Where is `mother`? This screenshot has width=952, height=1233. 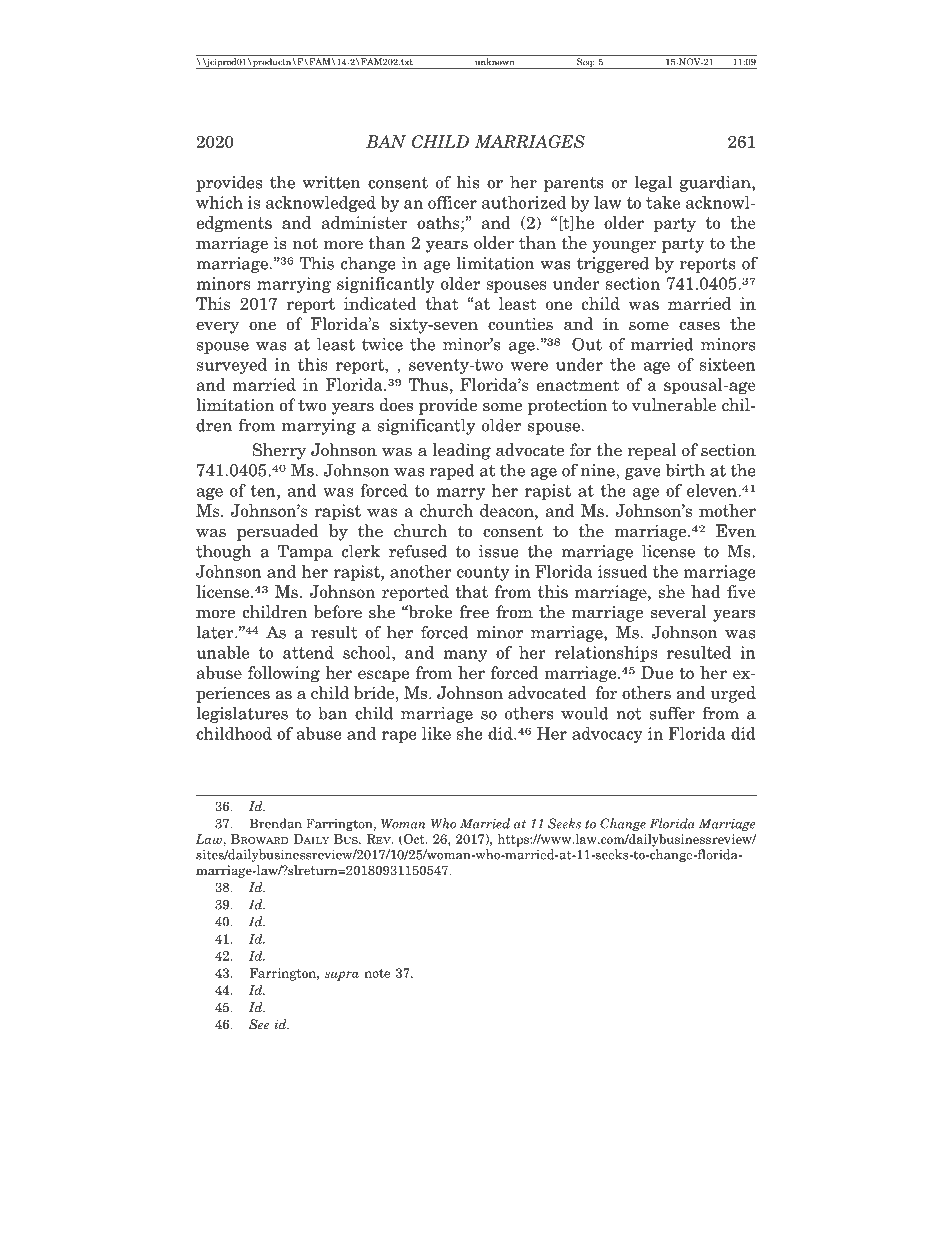 mother is located at coordinates (727, 510).
